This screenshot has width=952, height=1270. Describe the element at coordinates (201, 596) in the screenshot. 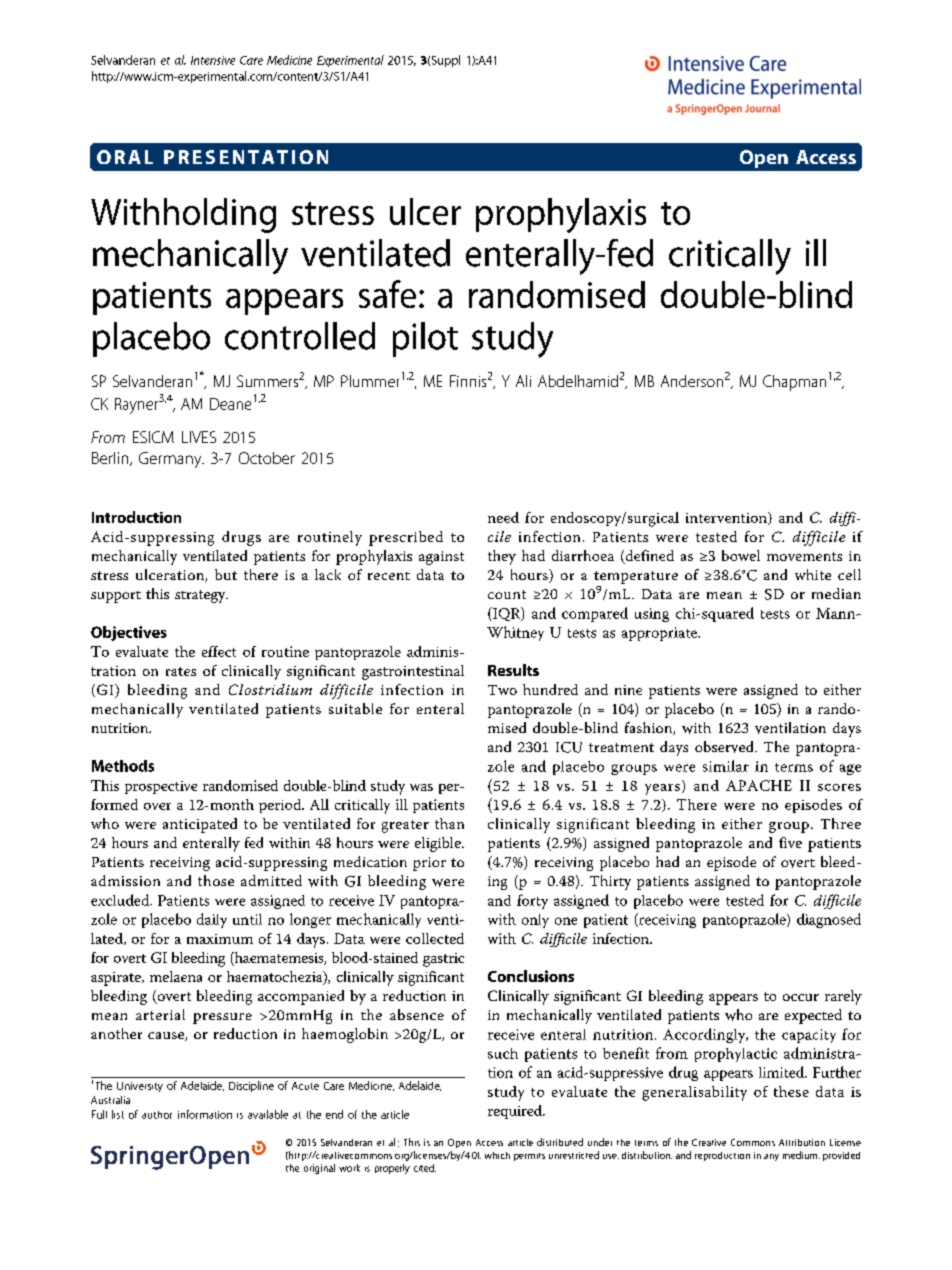

I see `strategy` at that location.
